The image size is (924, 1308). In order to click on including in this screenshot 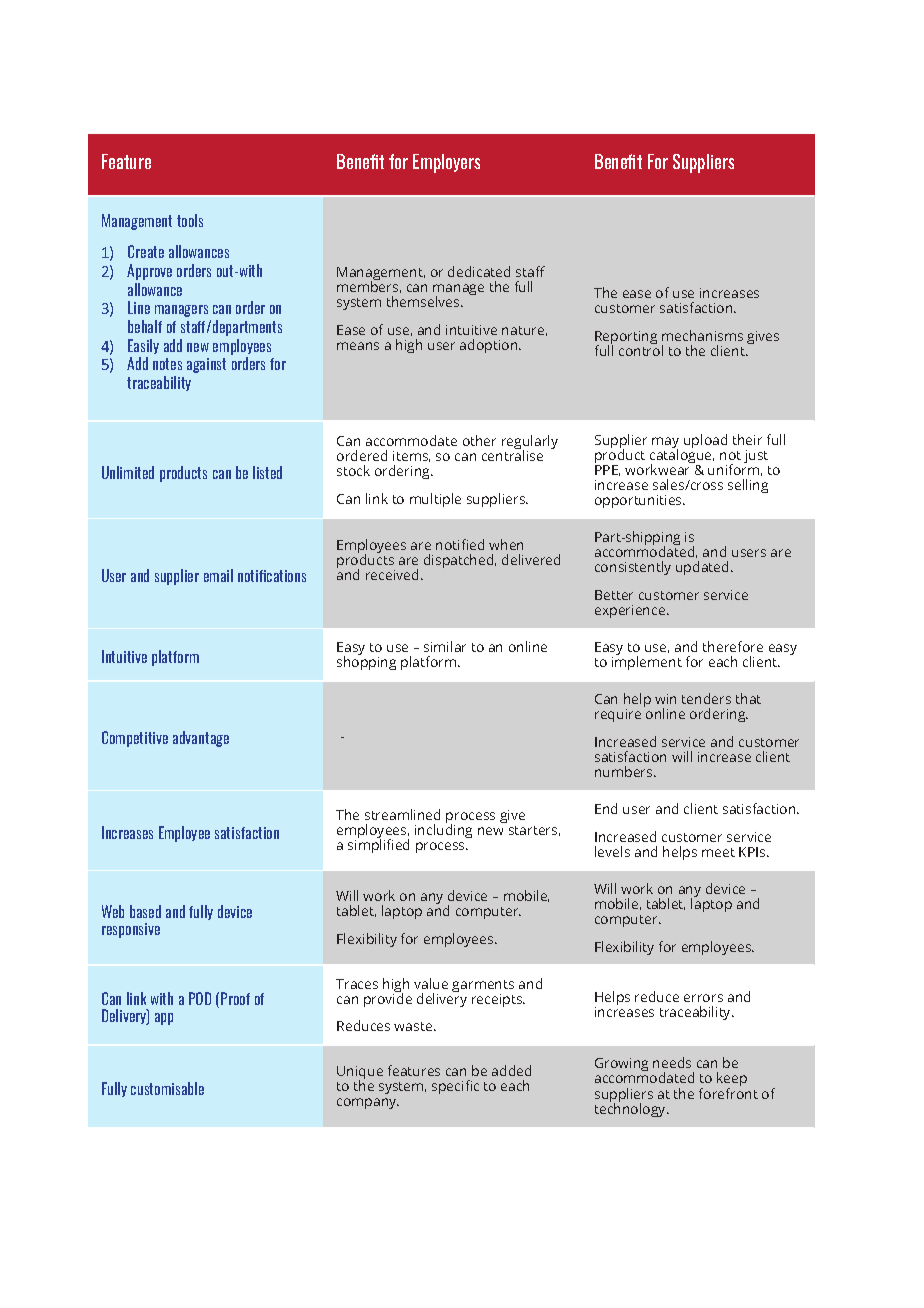, I will do `click(443, 831)`.
